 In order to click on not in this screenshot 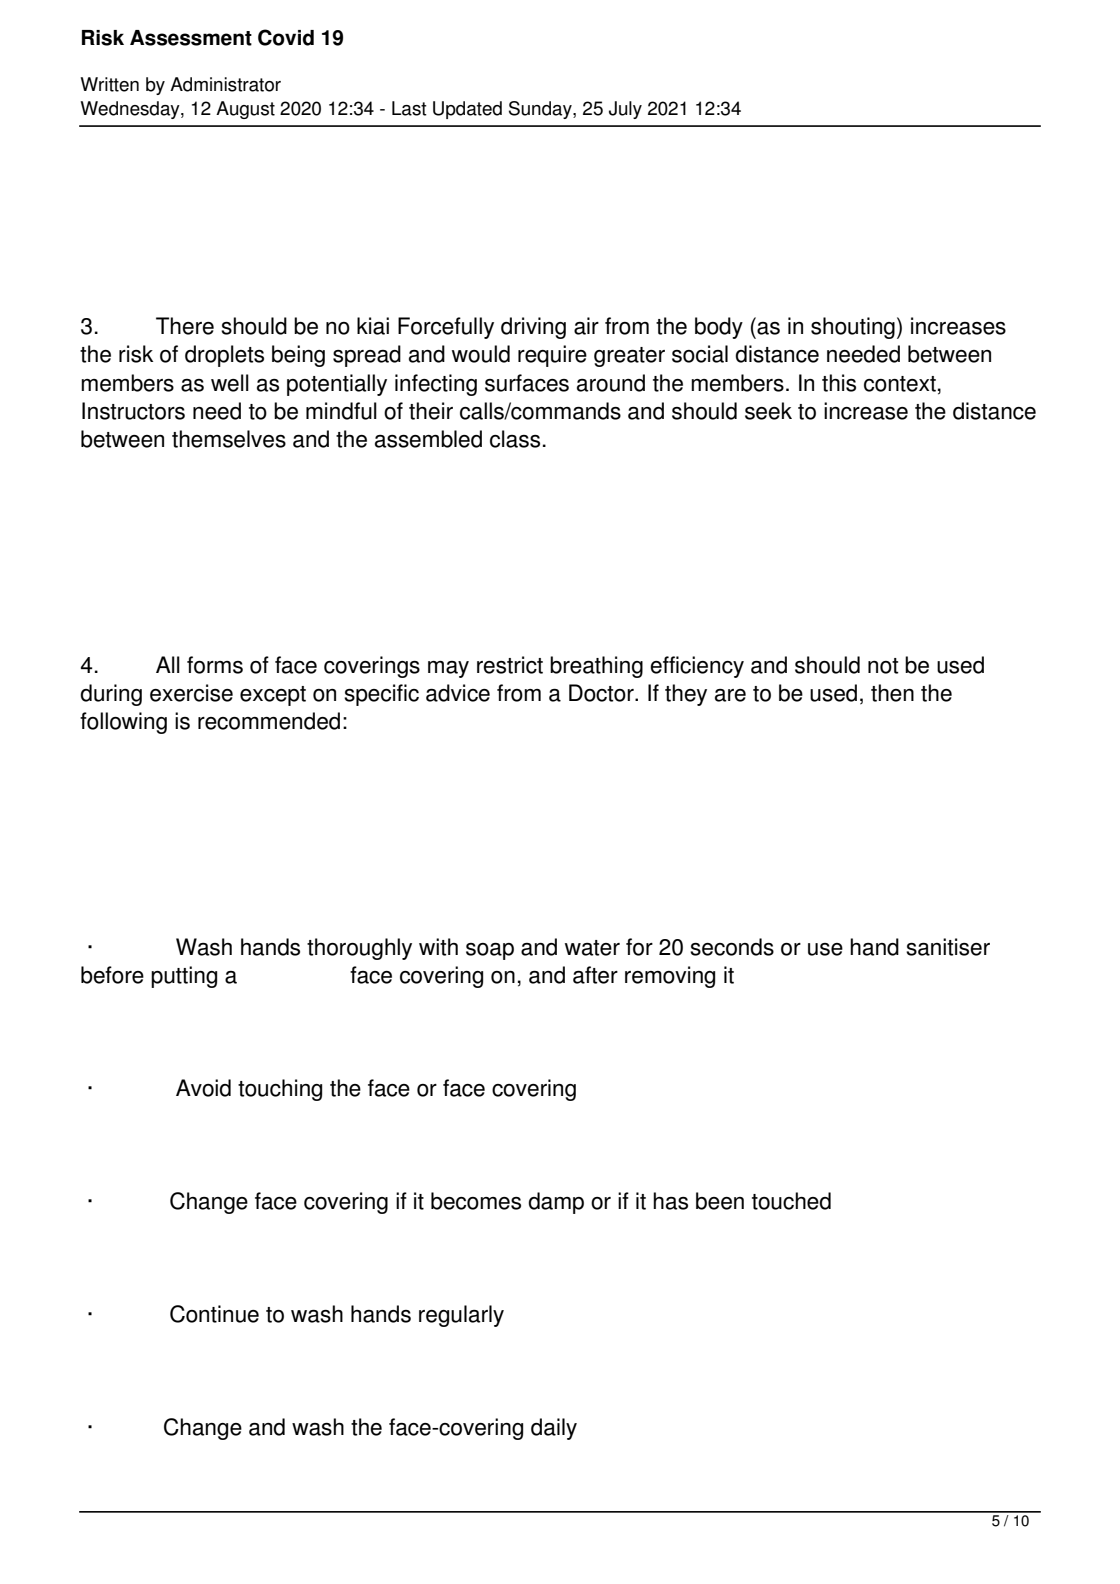, I will do `click(883, 666)`.
